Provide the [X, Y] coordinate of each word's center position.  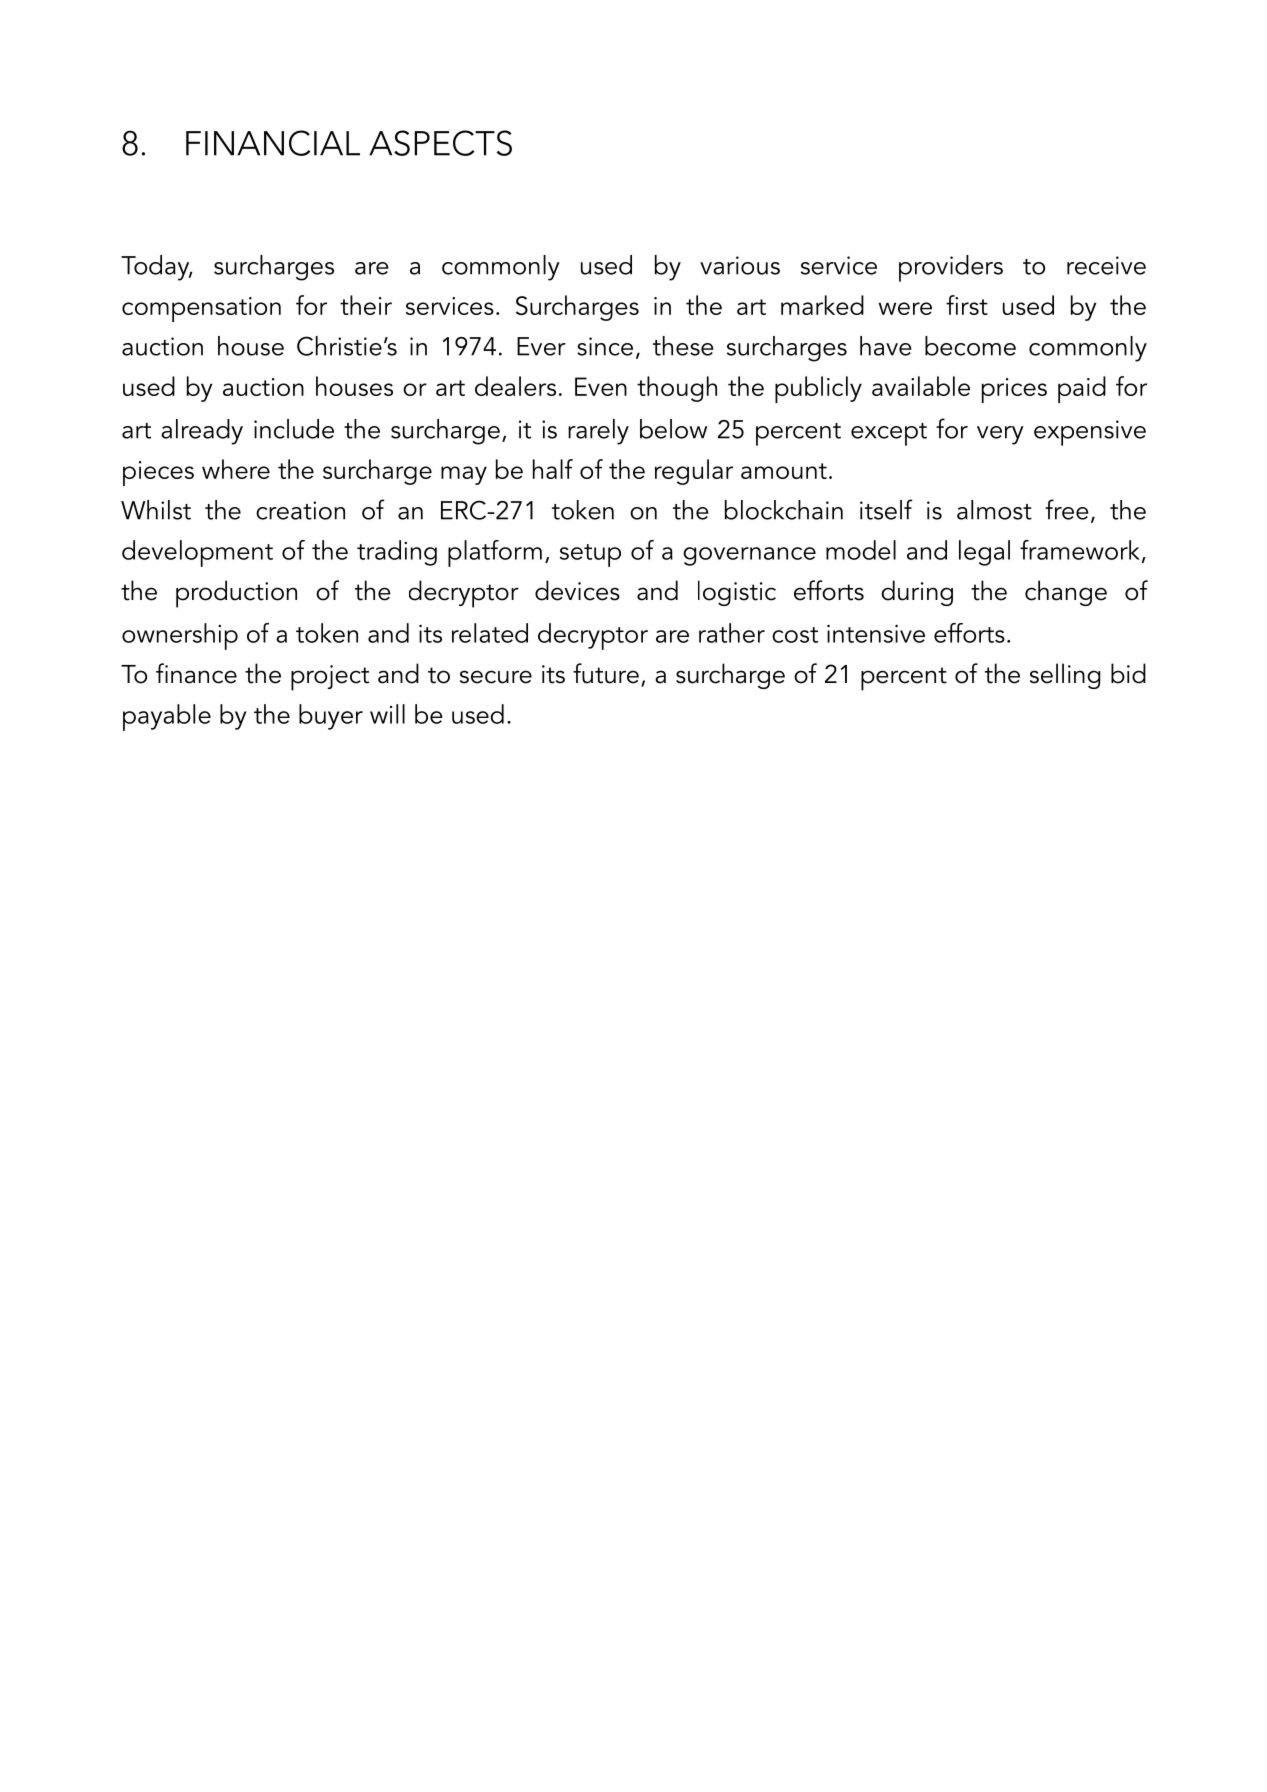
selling [1065, 676]
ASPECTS [440, 143]
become [970, 346]
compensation [201, 309]
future [606, 673]
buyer [331, 717]
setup [590, 555]
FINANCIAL [273, 143]
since [605, 346]
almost [994, 510]
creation [300, 510]
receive [1106, 265]
